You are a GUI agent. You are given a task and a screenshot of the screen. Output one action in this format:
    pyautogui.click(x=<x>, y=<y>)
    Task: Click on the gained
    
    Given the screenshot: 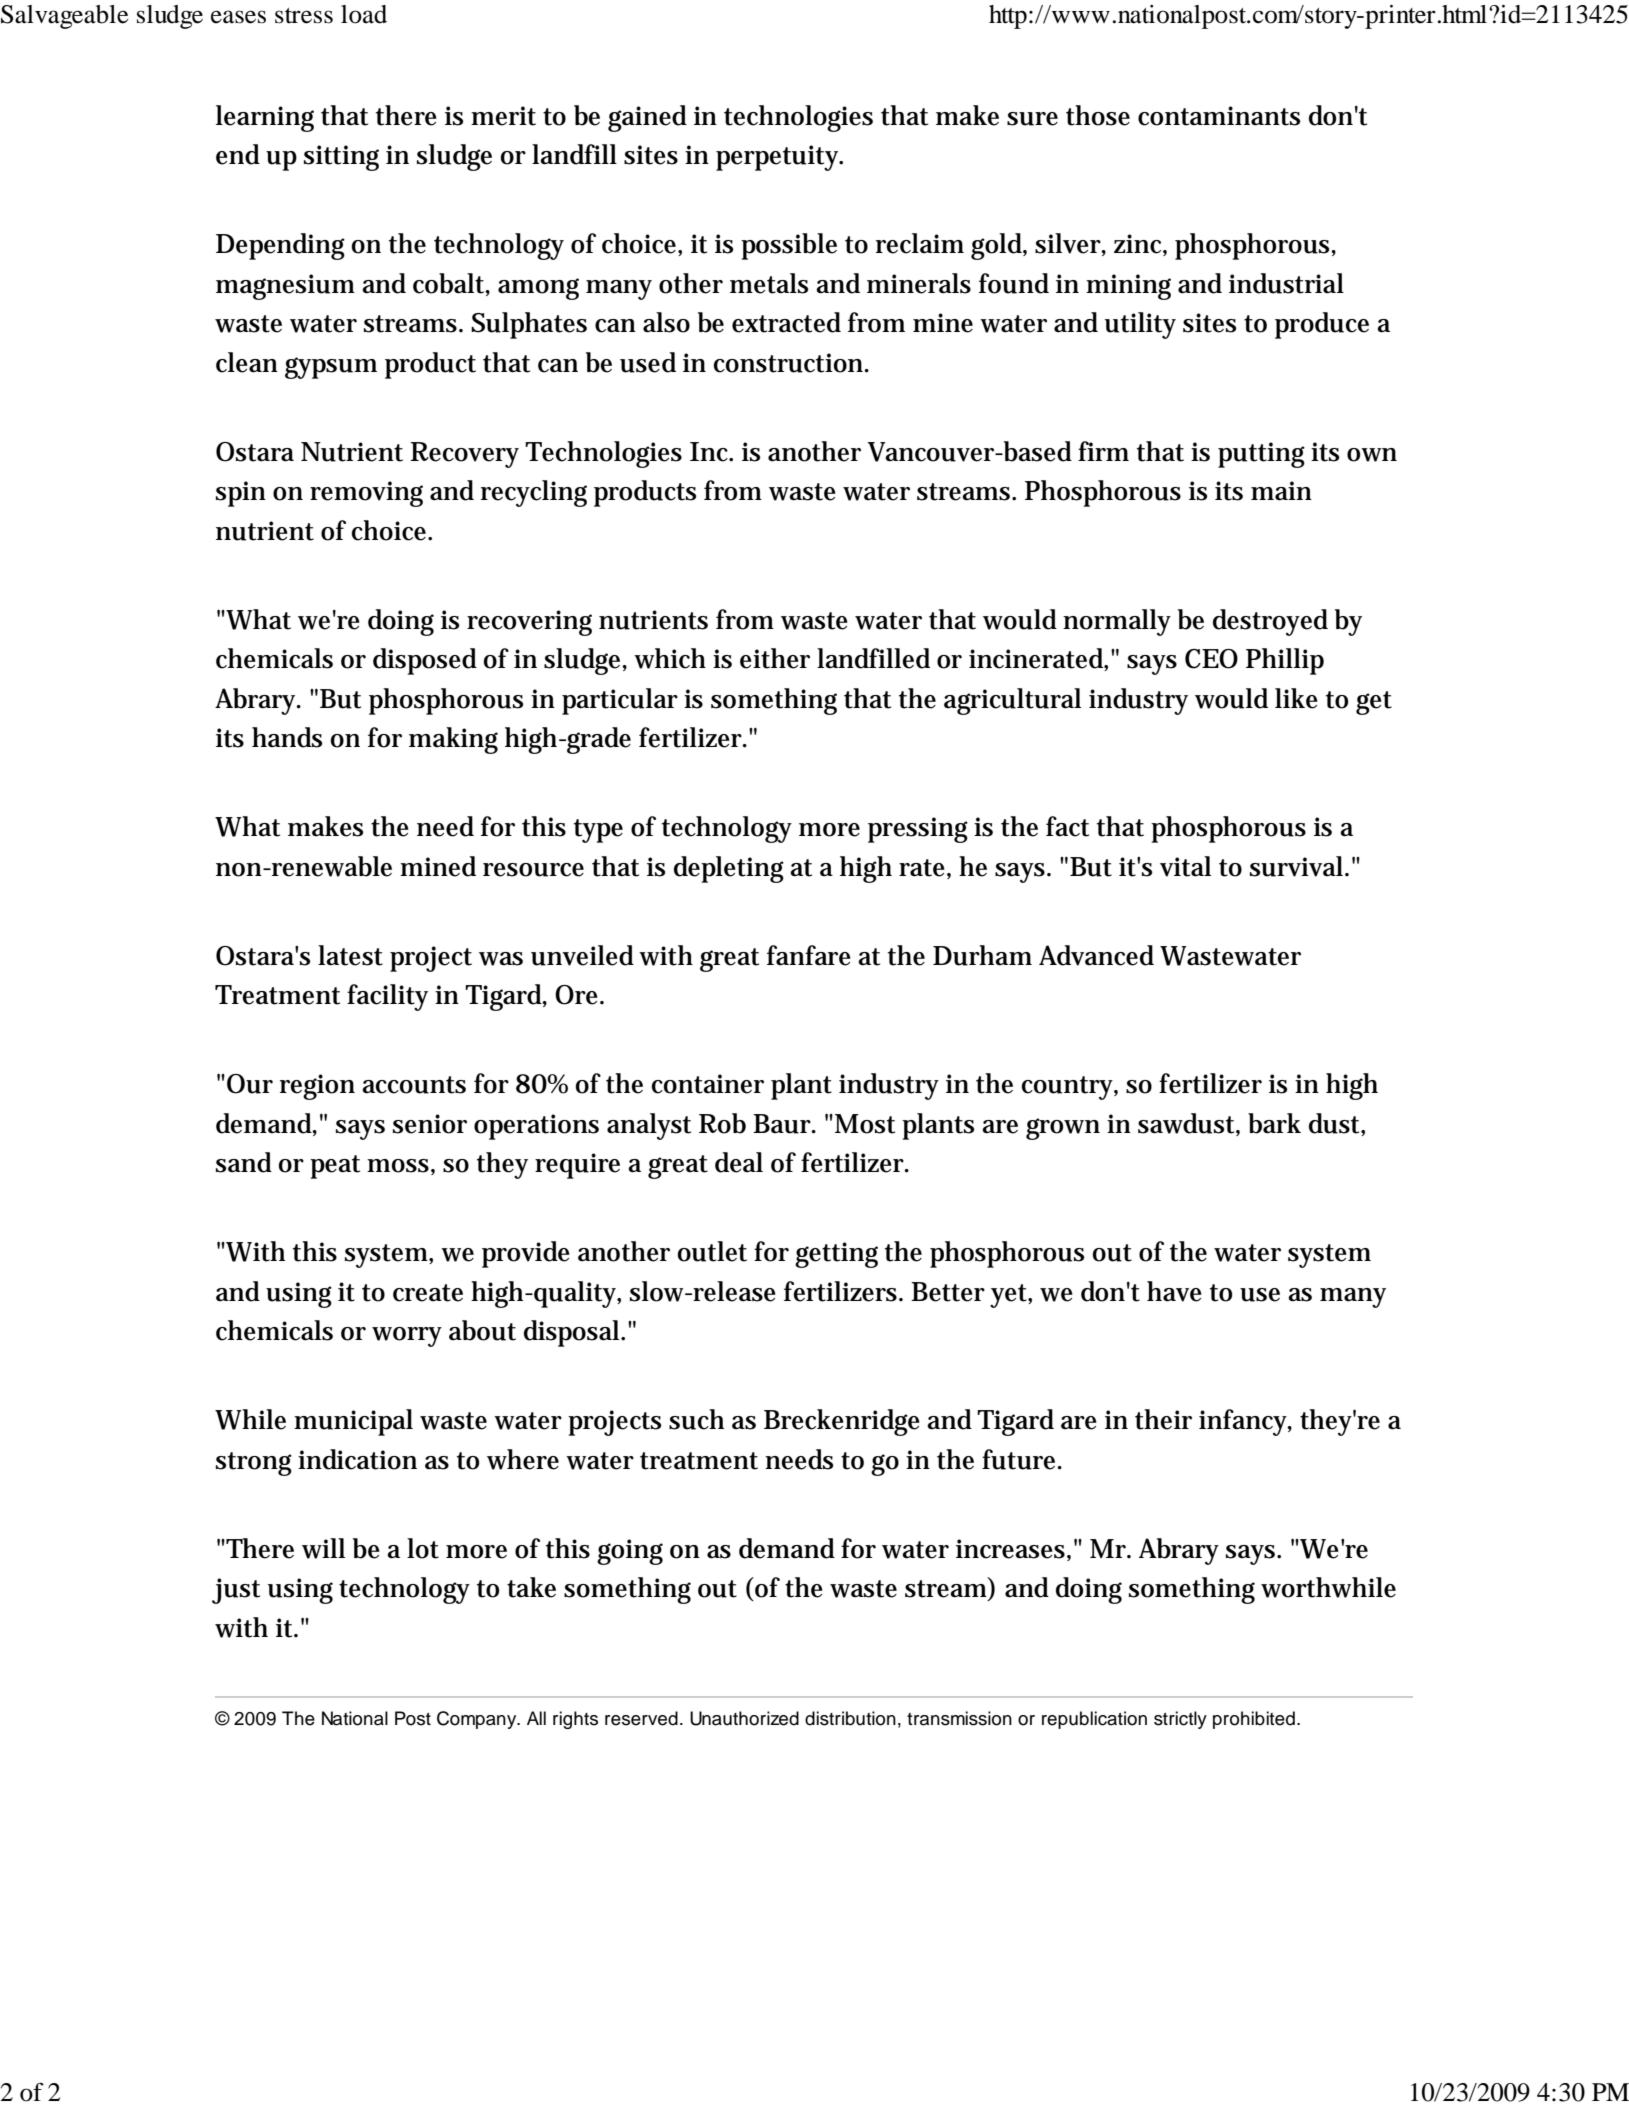 What is the action you would take?
    pyautogui.click(x=647, y=118)
